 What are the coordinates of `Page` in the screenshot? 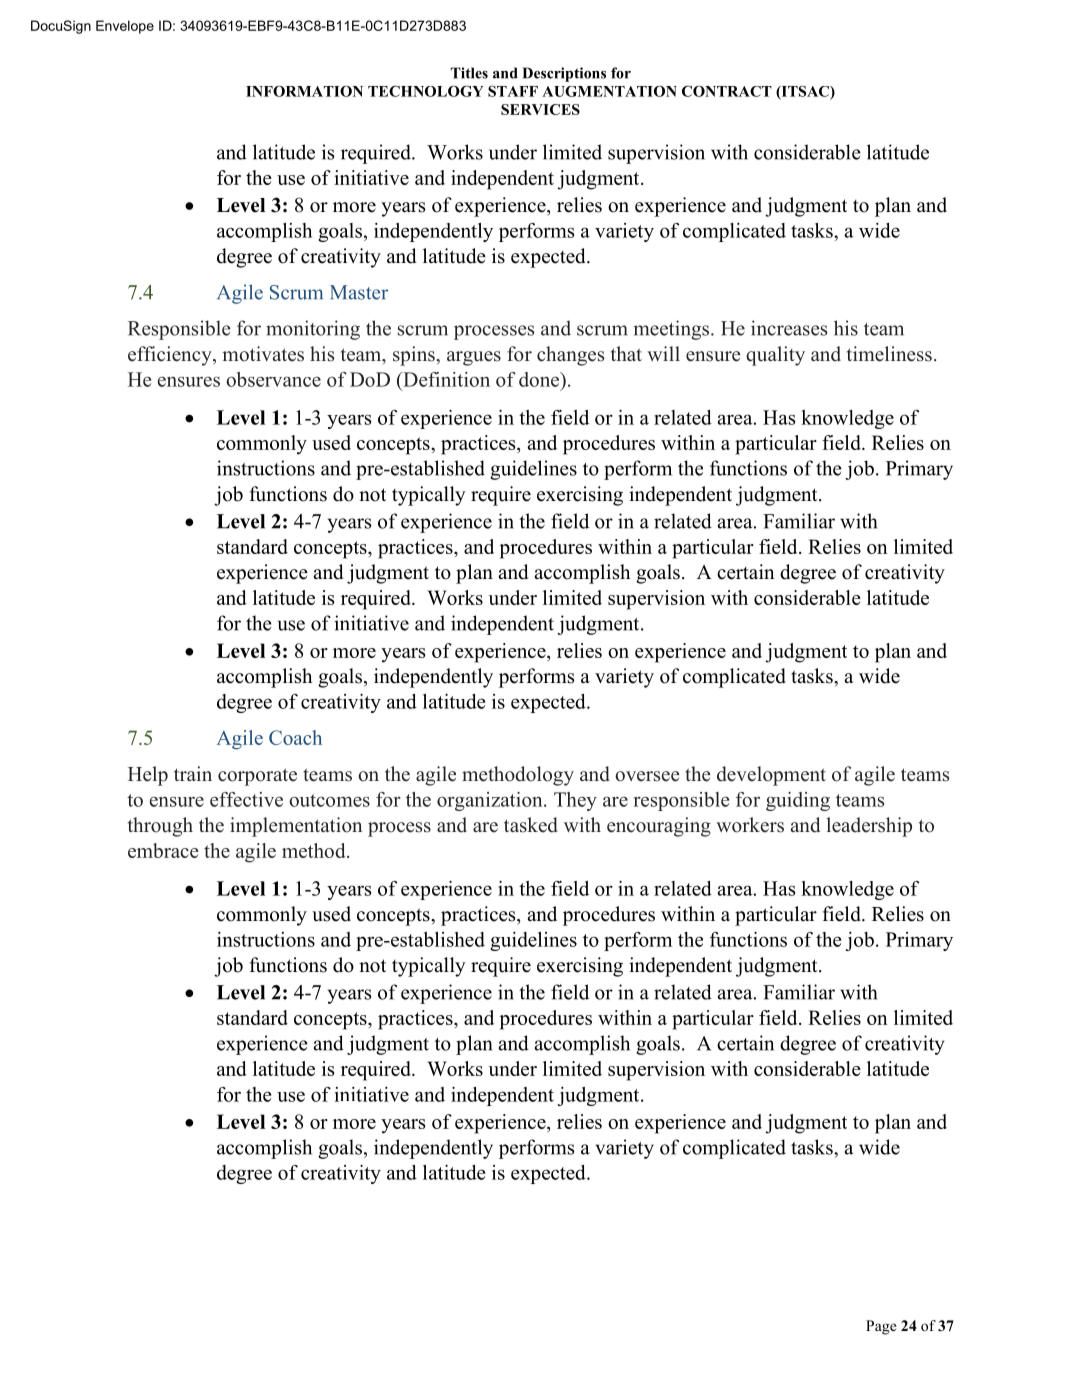 It's located at (881, 1327).
